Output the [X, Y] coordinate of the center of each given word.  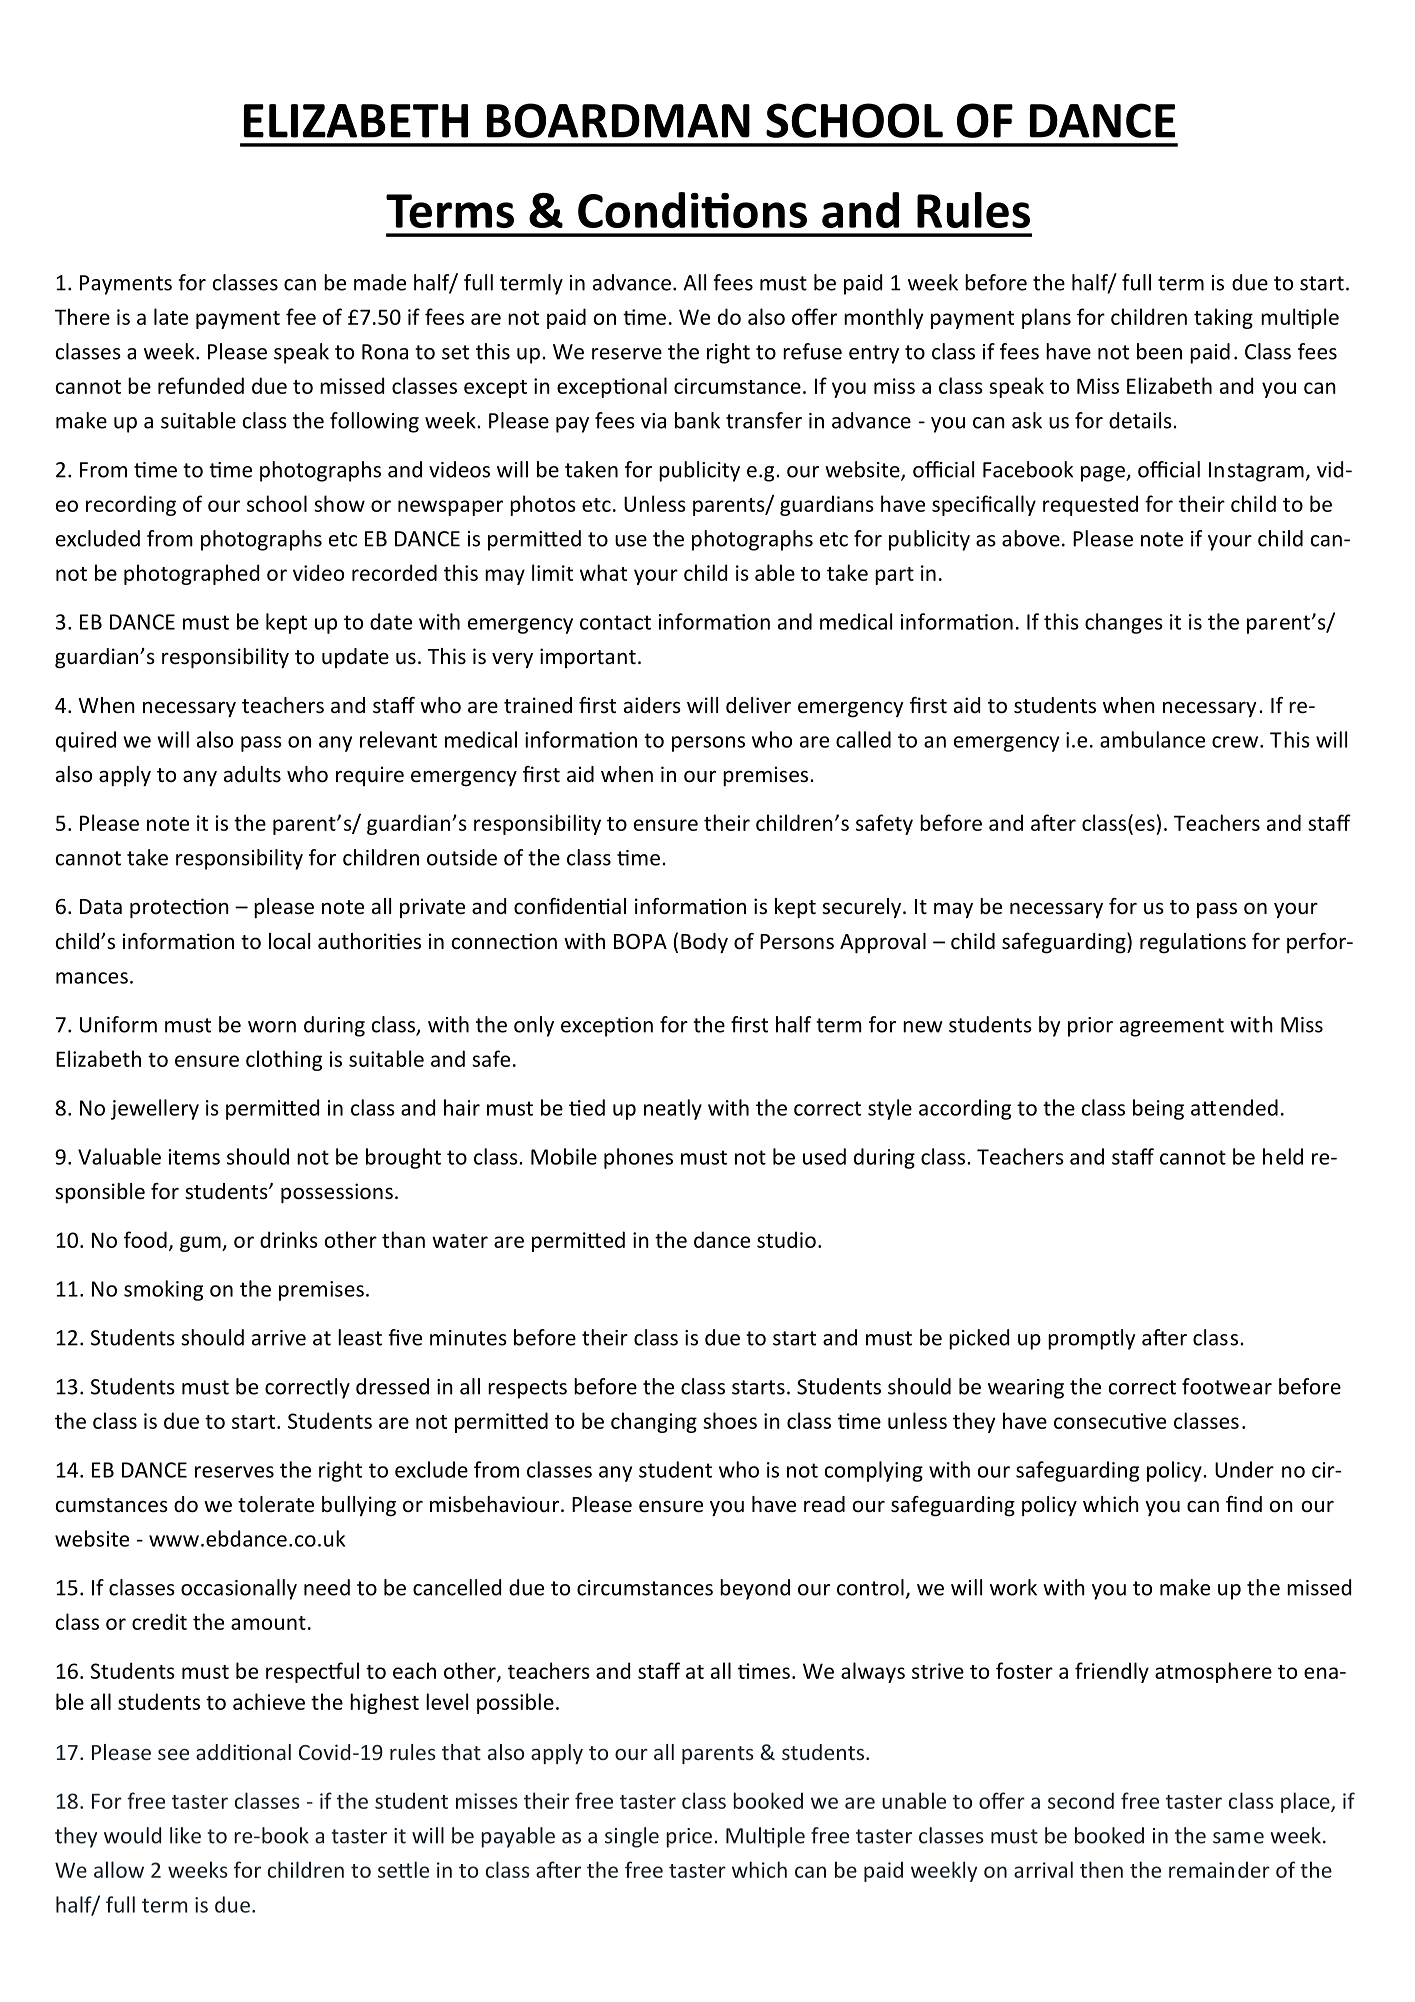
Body [704, 943]
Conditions [692, 210]
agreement [1172, 1027]
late [171, 316]
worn [272, 1027]
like [185, 1835]
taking [1223, 318]
